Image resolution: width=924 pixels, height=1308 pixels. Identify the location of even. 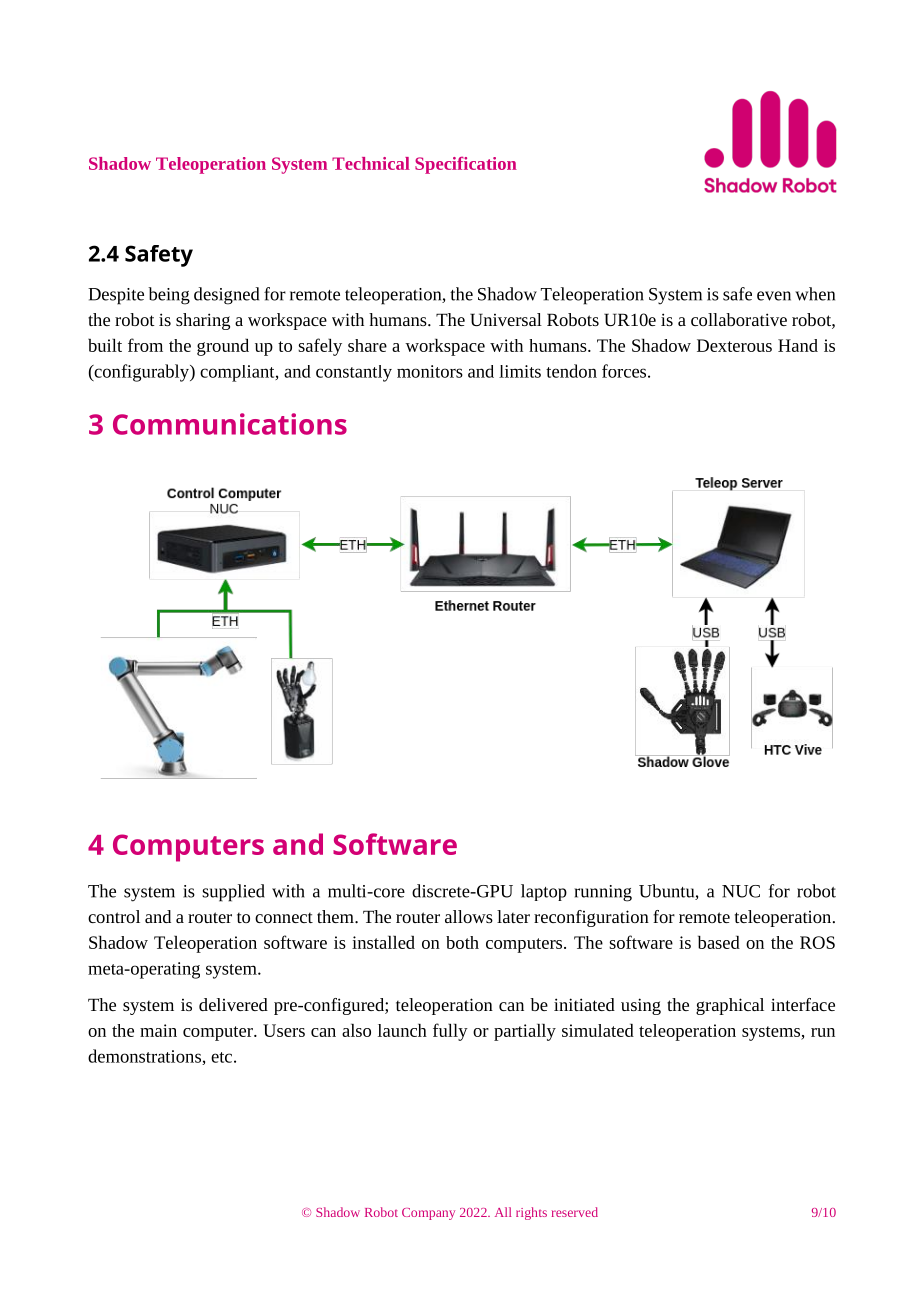
(774, 296).
